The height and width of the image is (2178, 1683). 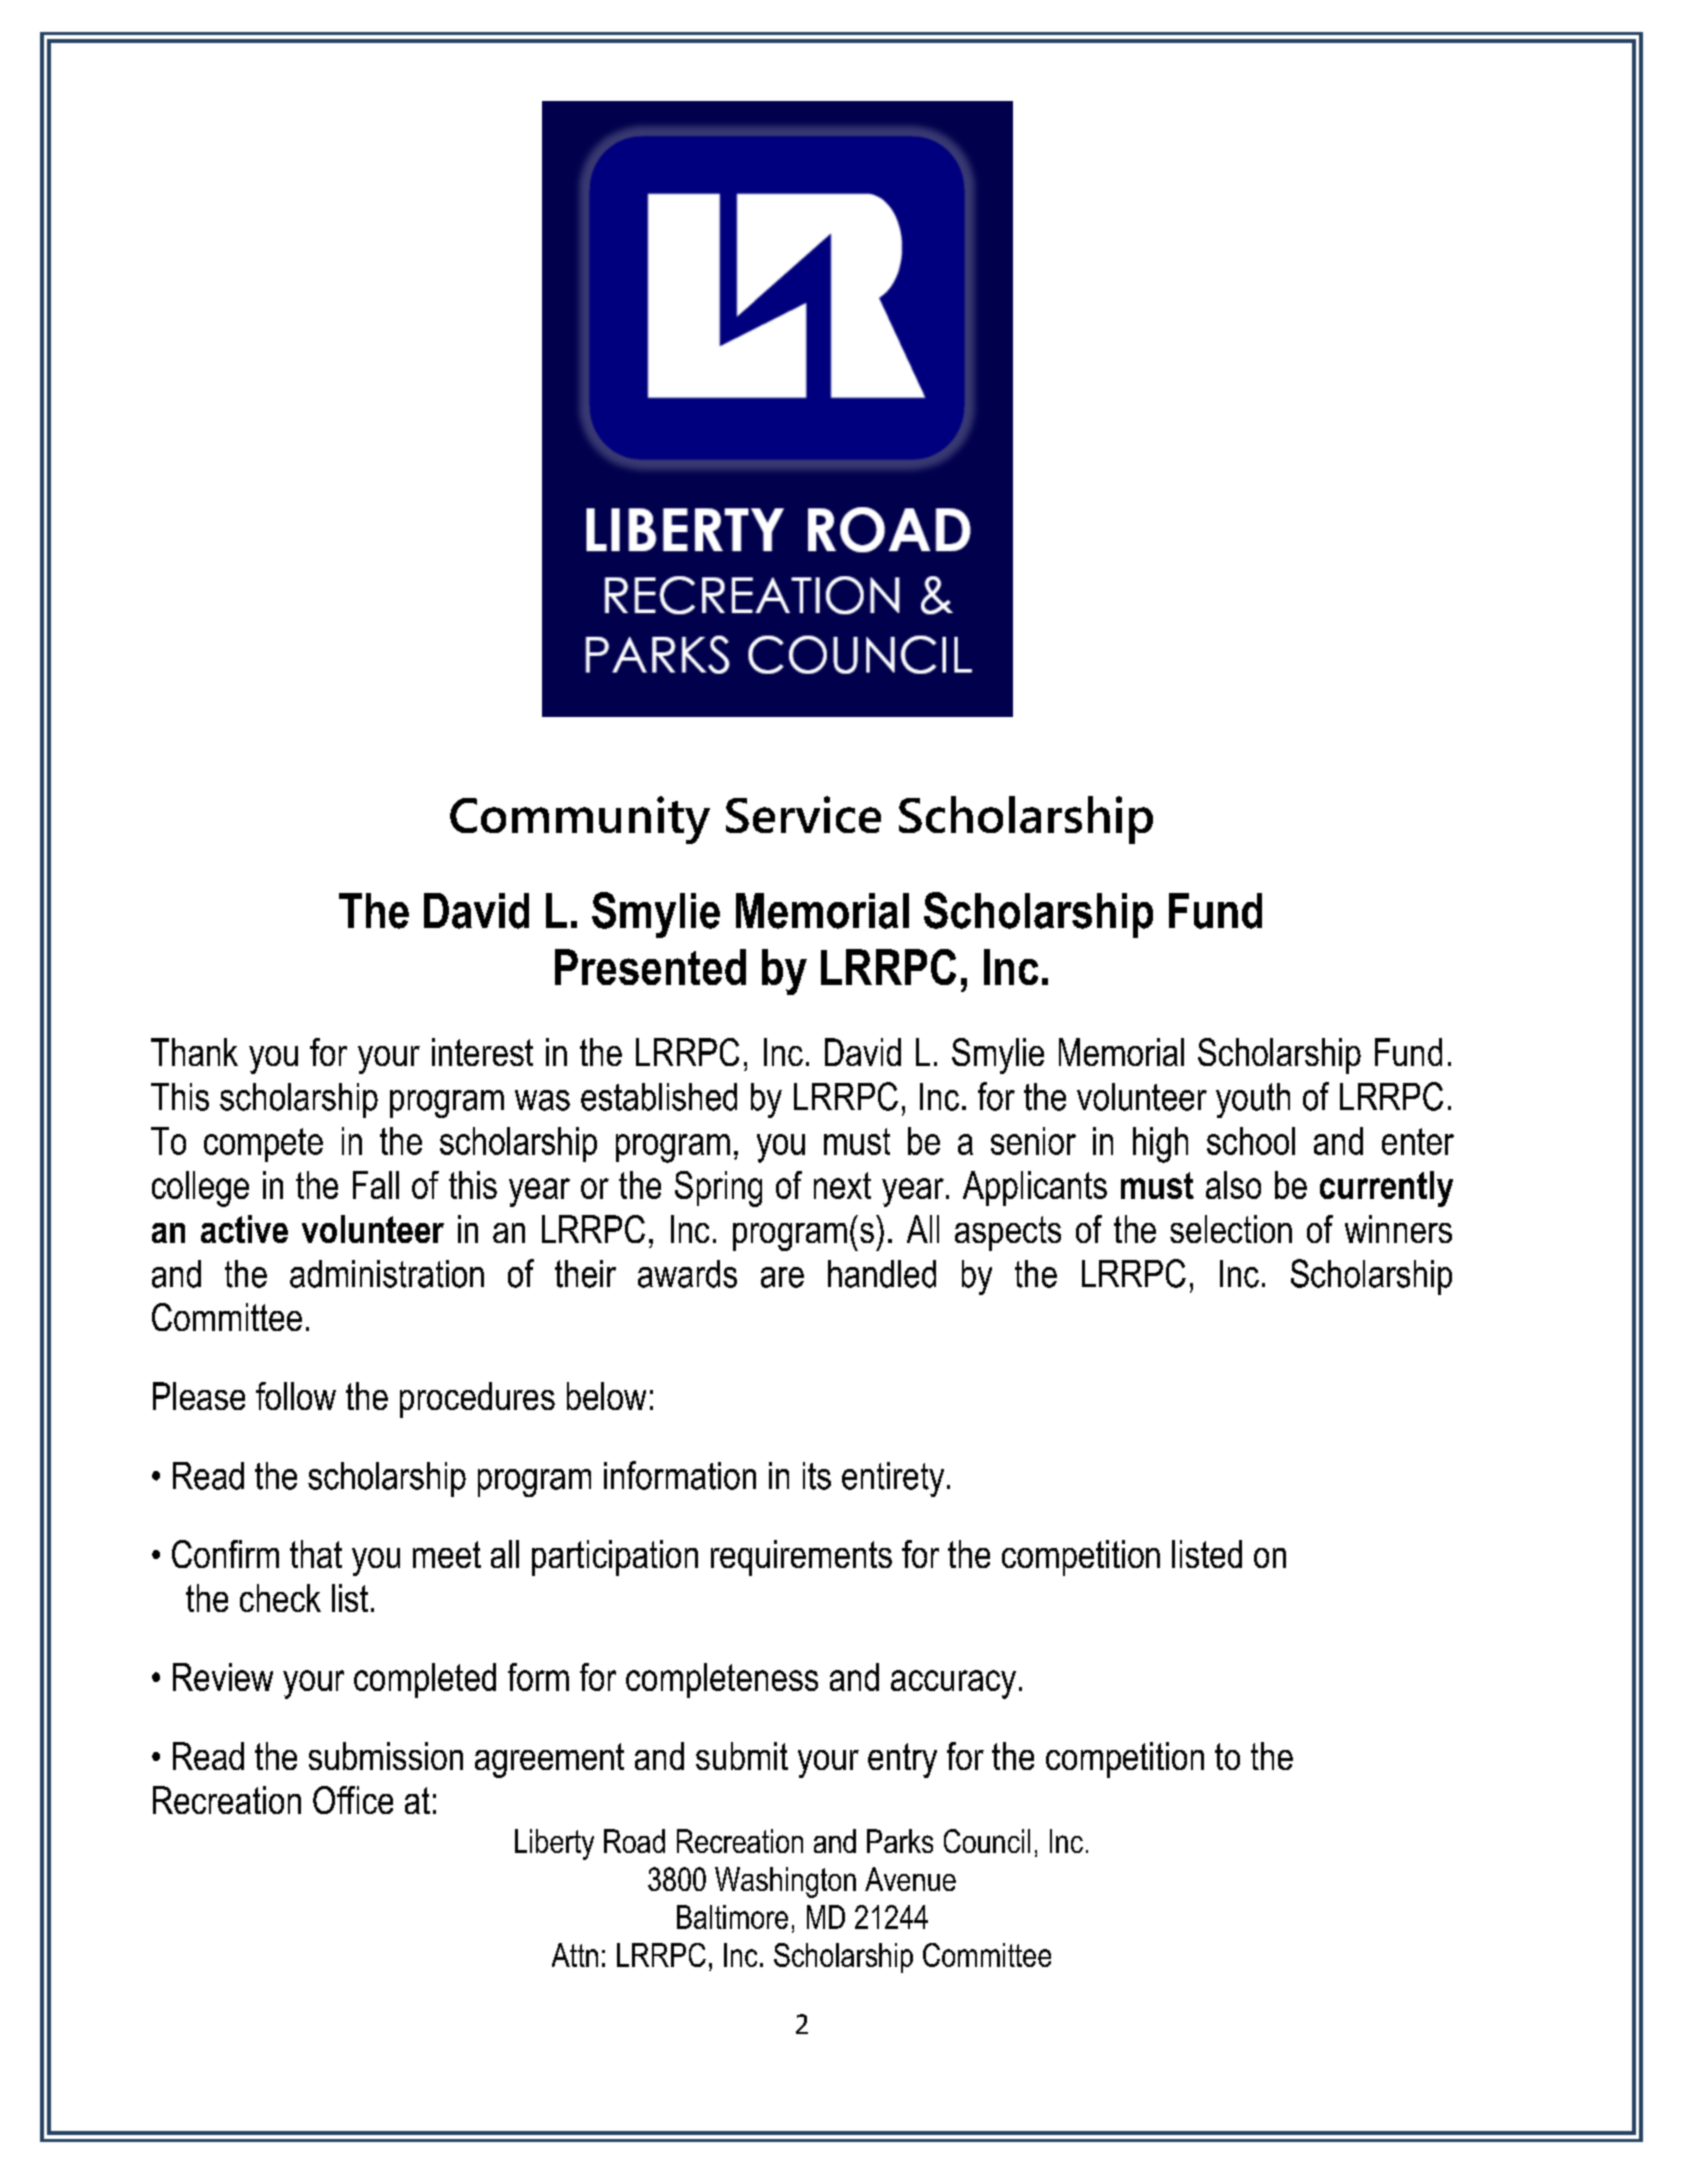 I want to click on selection, so click(x=1231, y=1229).
